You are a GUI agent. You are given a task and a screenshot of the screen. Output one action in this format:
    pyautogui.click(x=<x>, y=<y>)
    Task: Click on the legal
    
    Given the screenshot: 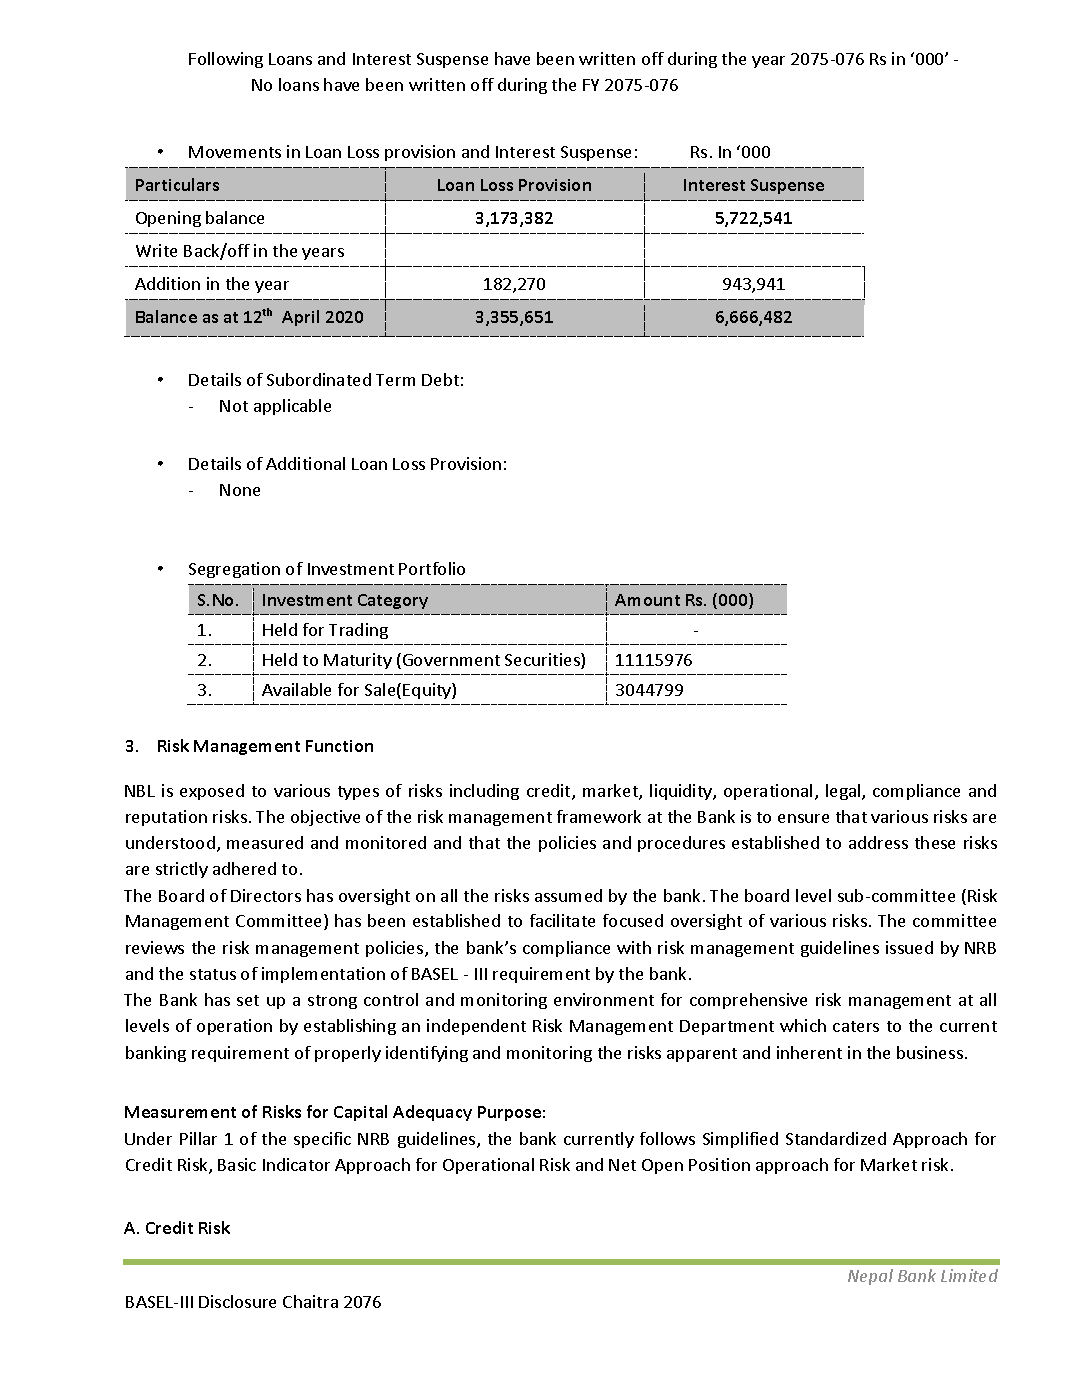 What is the action you would take?
    pyautogui.click(x=844, y=792)
